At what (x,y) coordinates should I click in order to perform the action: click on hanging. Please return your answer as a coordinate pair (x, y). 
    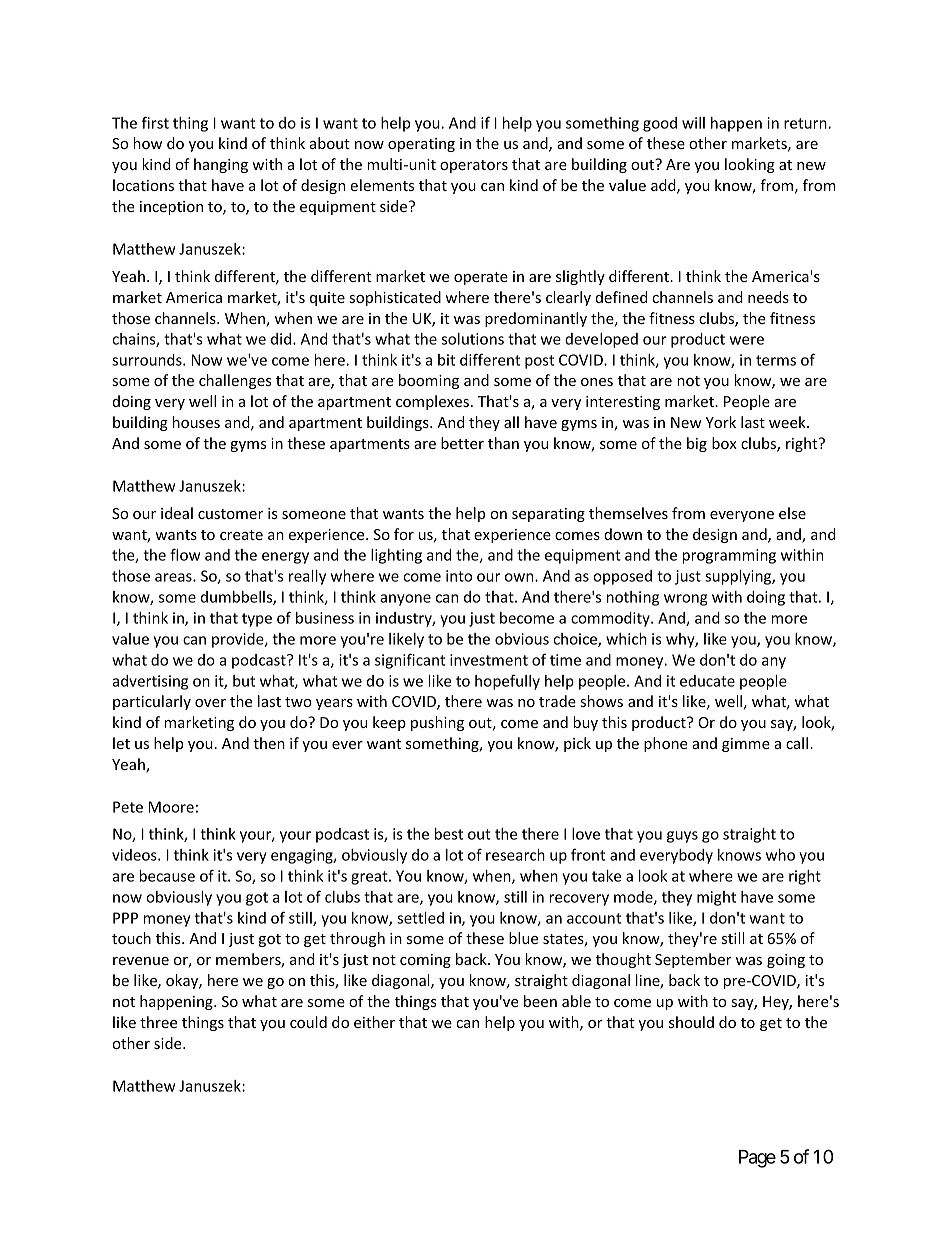
    Looking at the image, I should click on (221, 165).
